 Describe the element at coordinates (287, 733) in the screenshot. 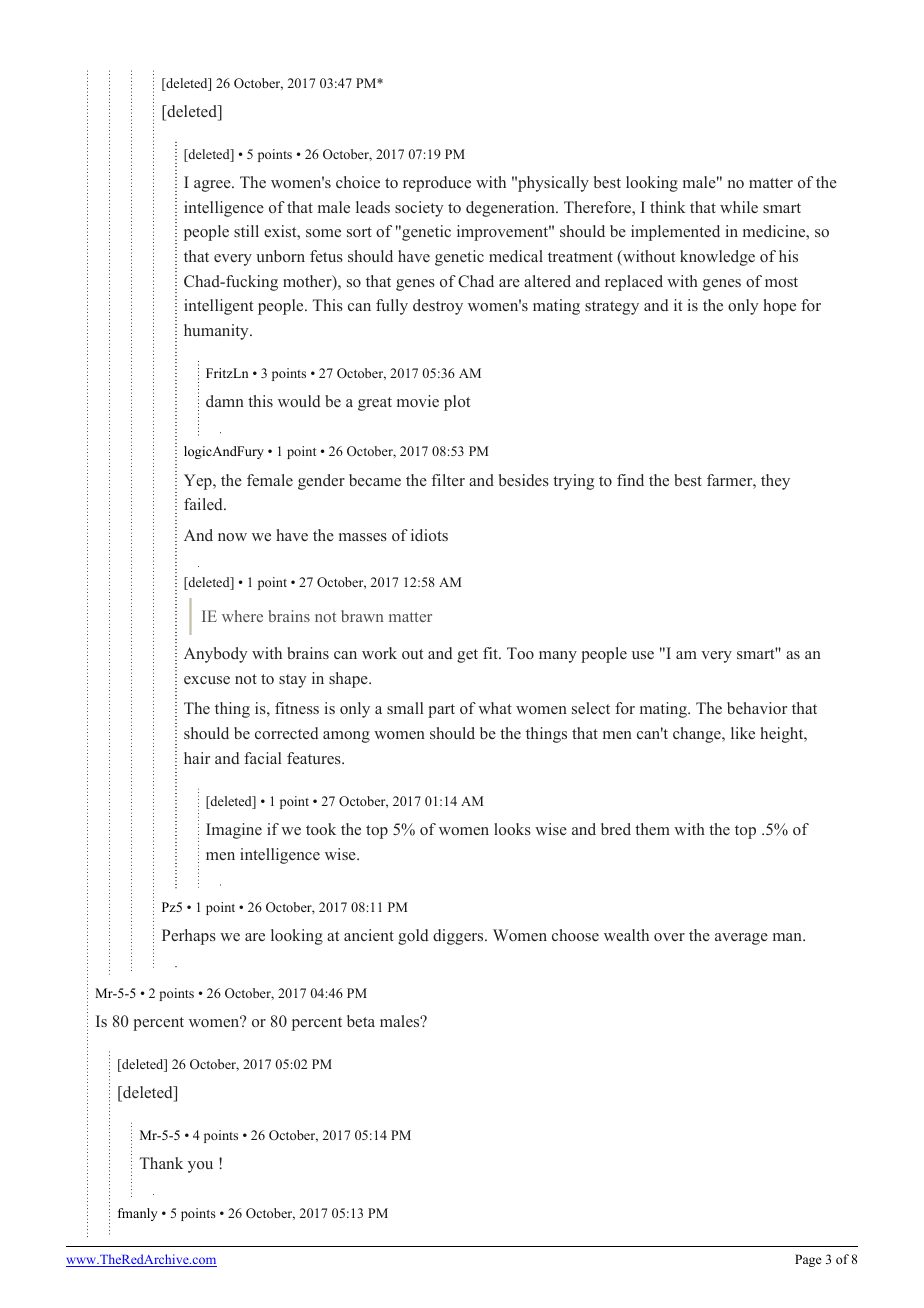

I see `corrected` at that location.
